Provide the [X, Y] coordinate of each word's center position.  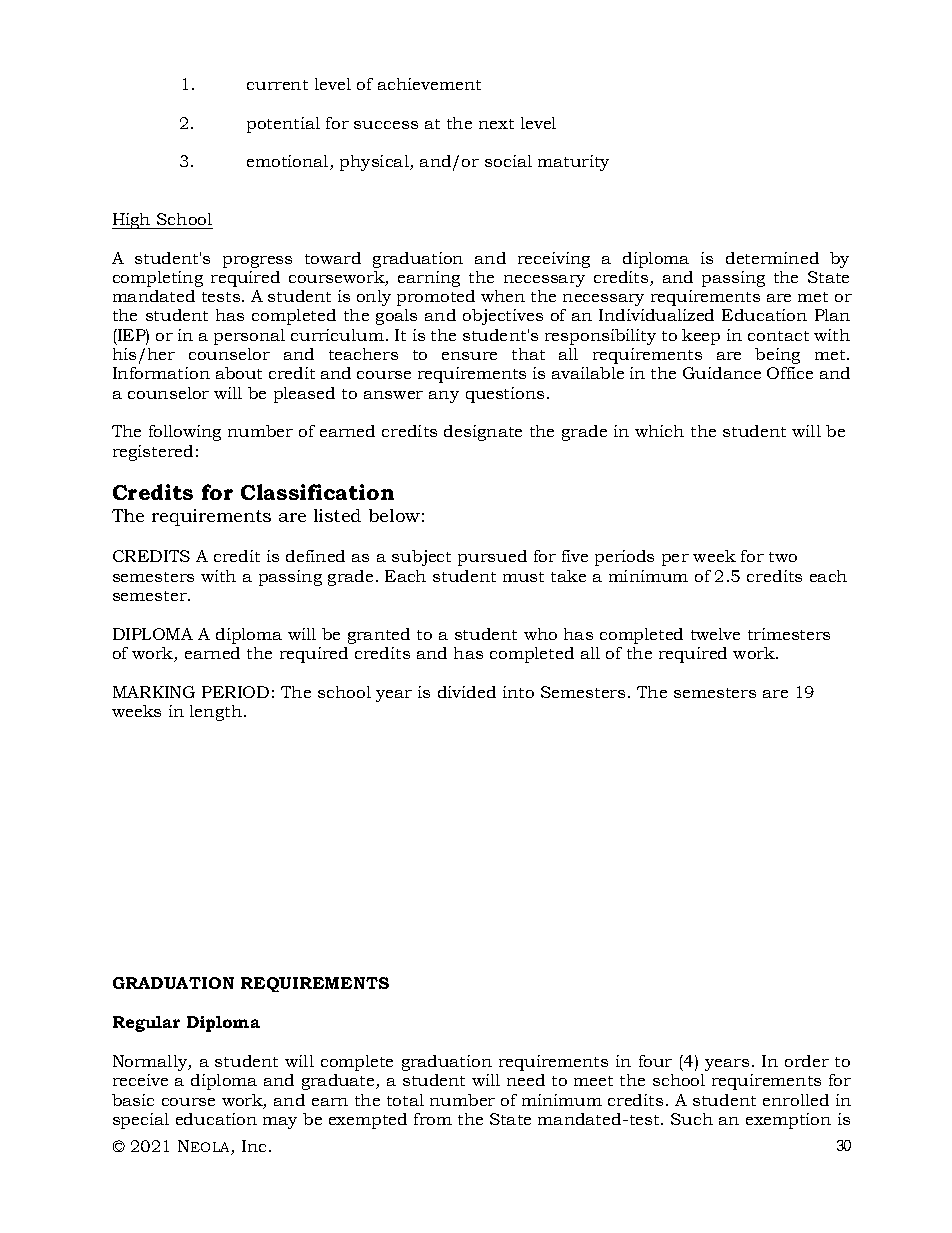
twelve [715, 634]
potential [283, 125]
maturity [573, 163]
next [496, 124]
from [433, 1119]
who [540, 634]
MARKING [154, 692]
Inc [254, 1146]
